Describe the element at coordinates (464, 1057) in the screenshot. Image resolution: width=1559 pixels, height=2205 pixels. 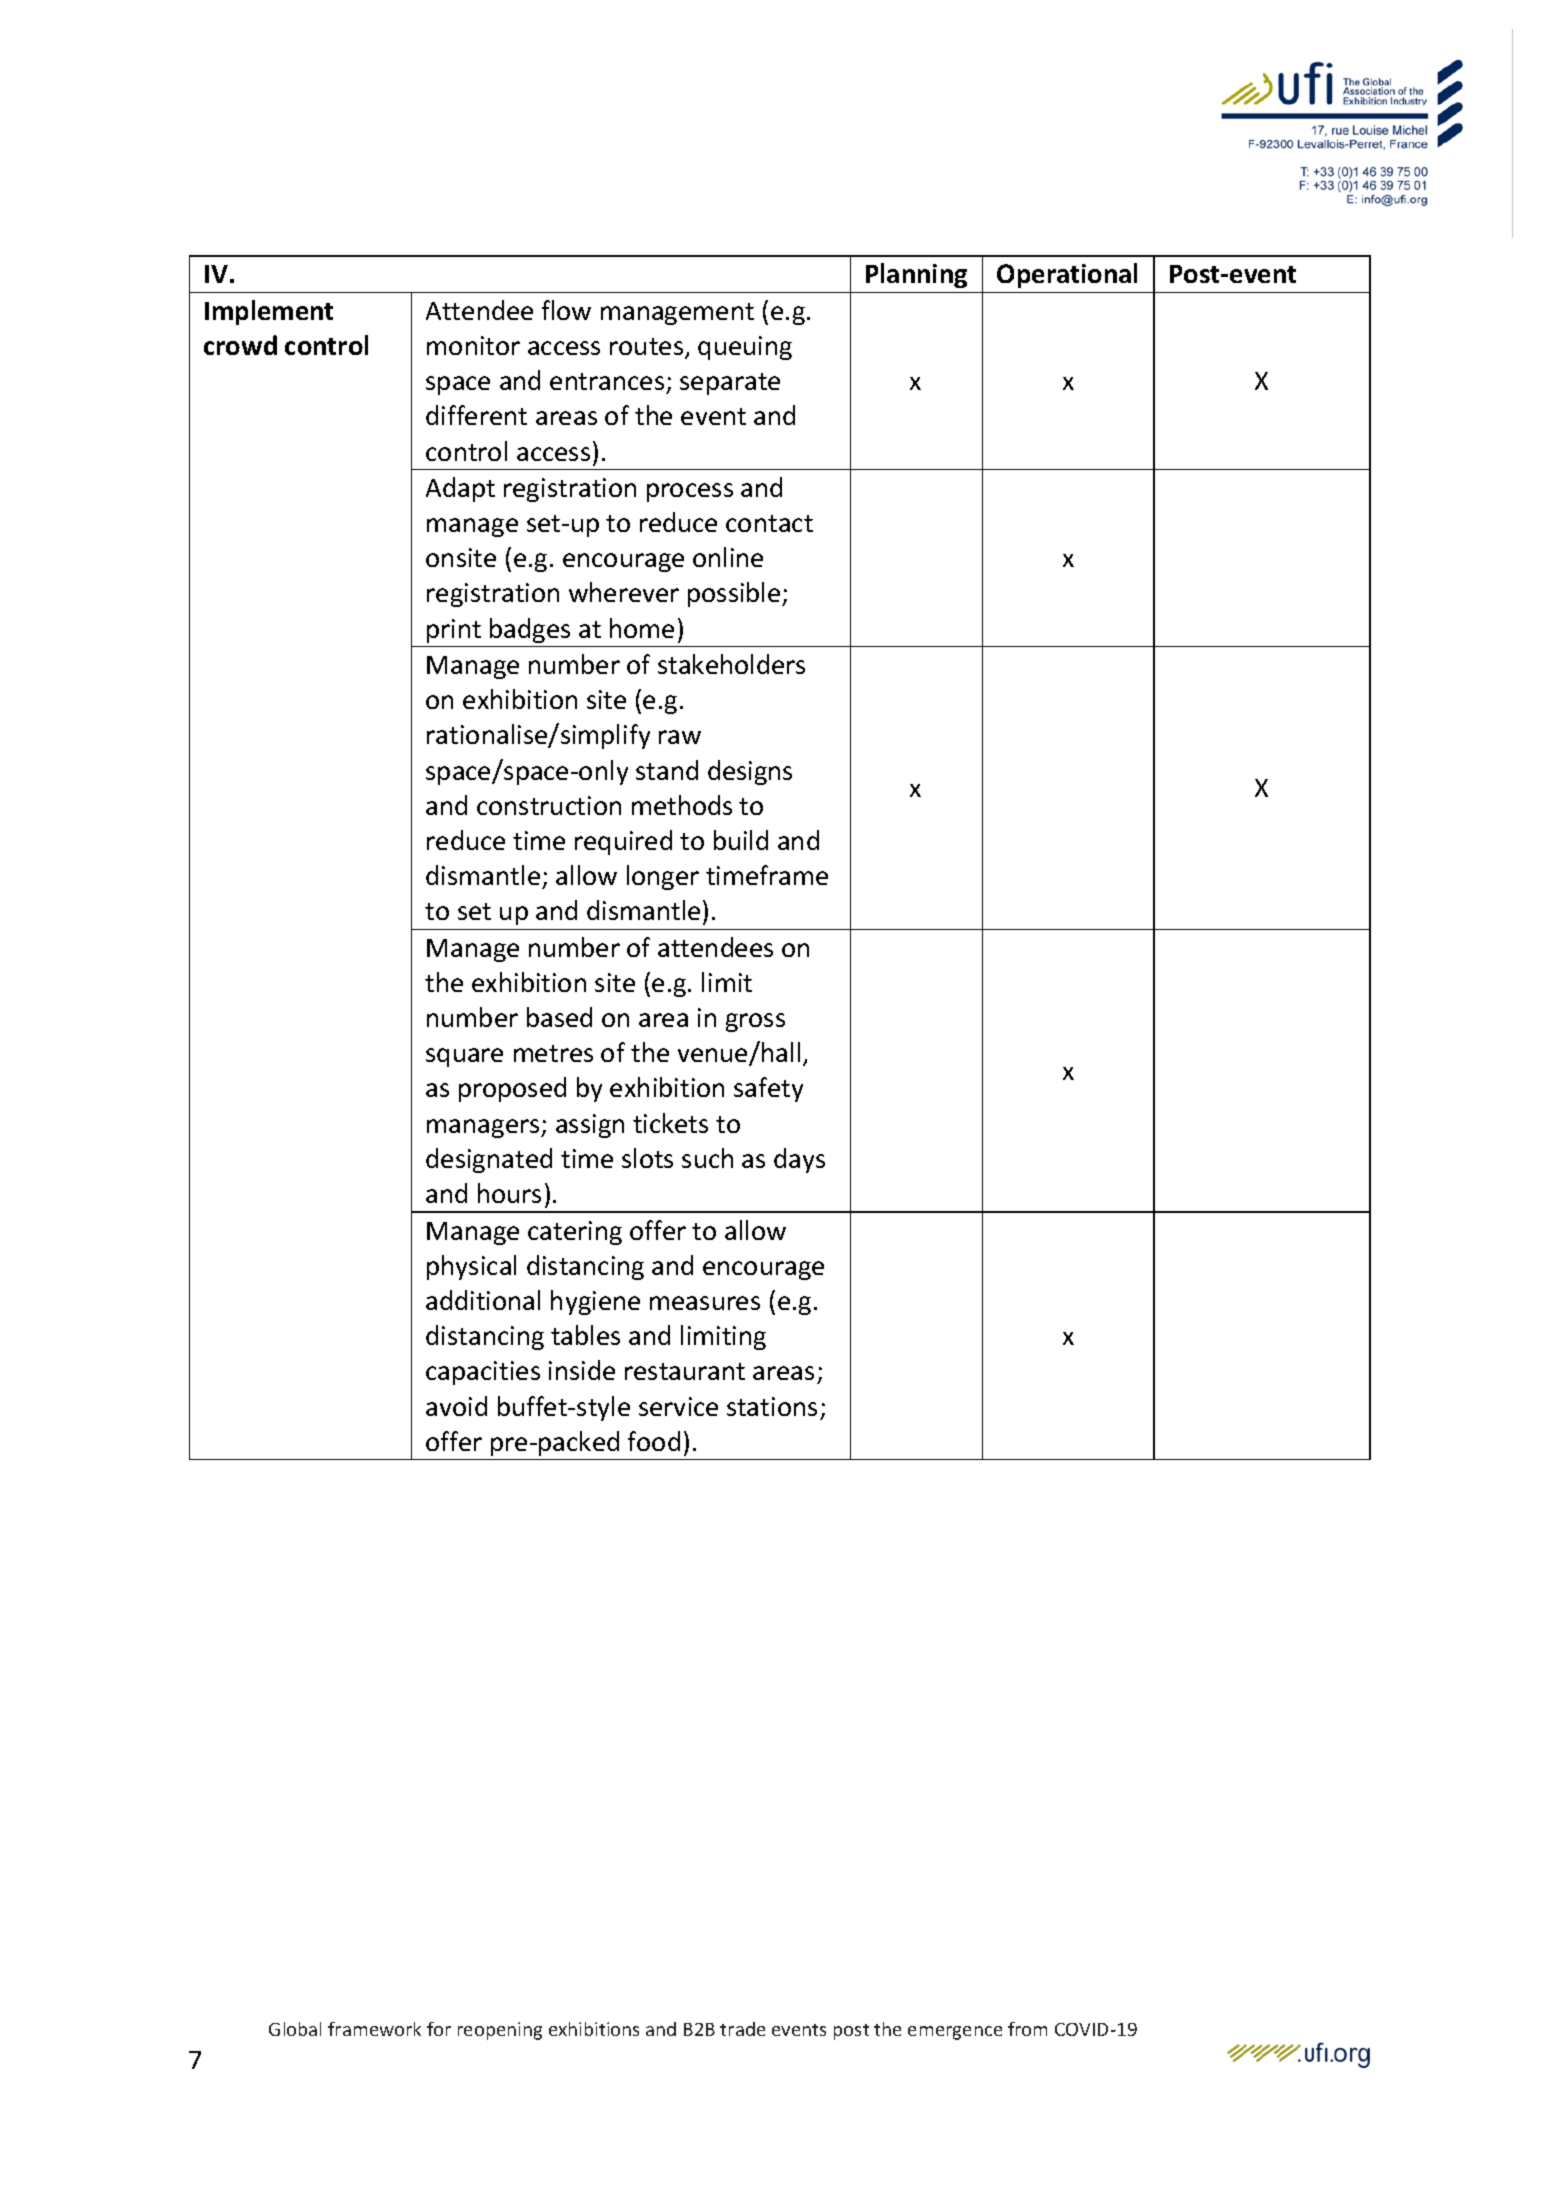
I see `square` at that location.
